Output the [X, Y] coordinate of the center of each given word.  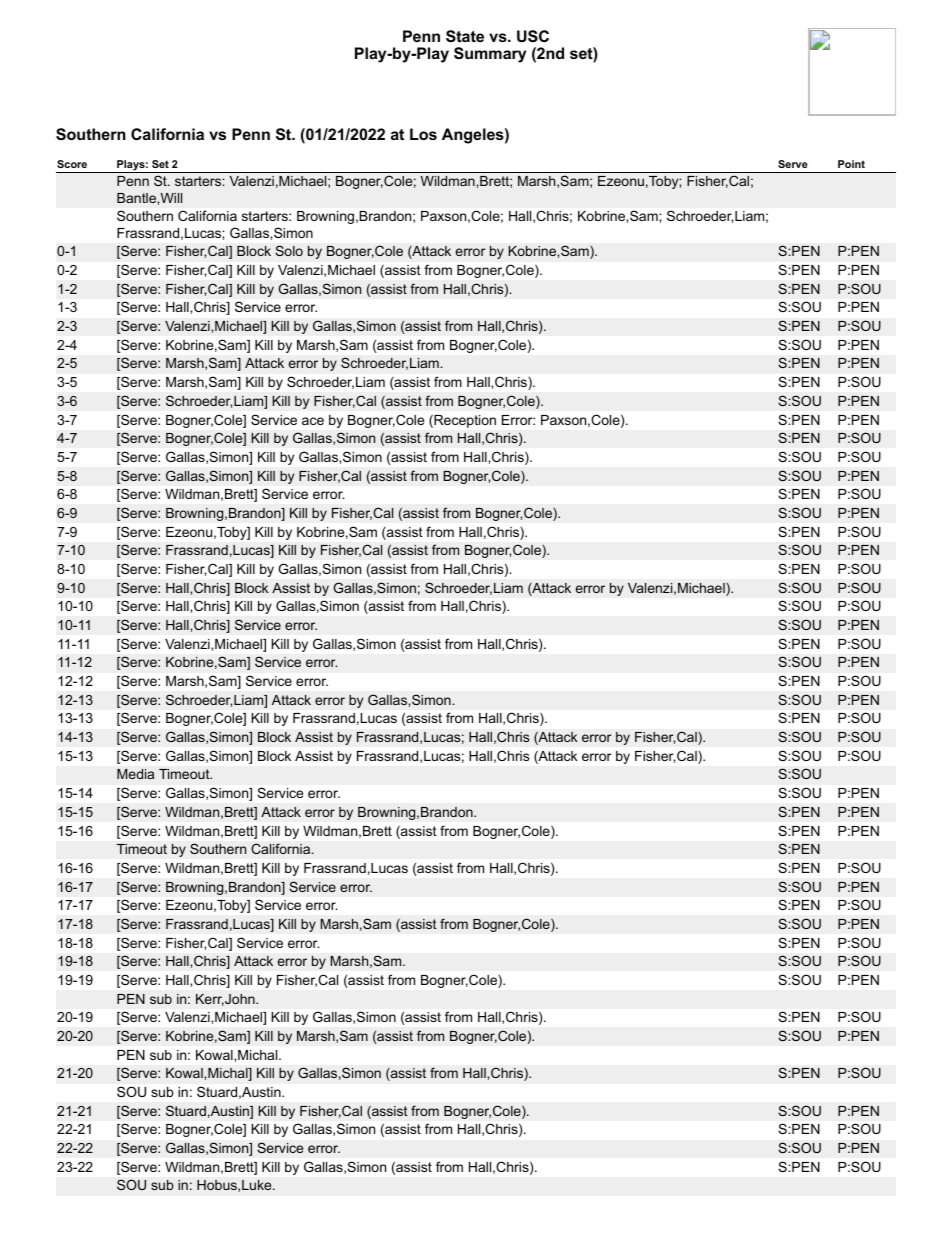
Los [423, 134]
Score [72, 164]
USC [533, 36]
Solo [289, 250]
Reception [464, 421]
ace [313, 421]
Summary [490, 55]
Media [135, 774]
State [465, 36]
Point [851, 164]
